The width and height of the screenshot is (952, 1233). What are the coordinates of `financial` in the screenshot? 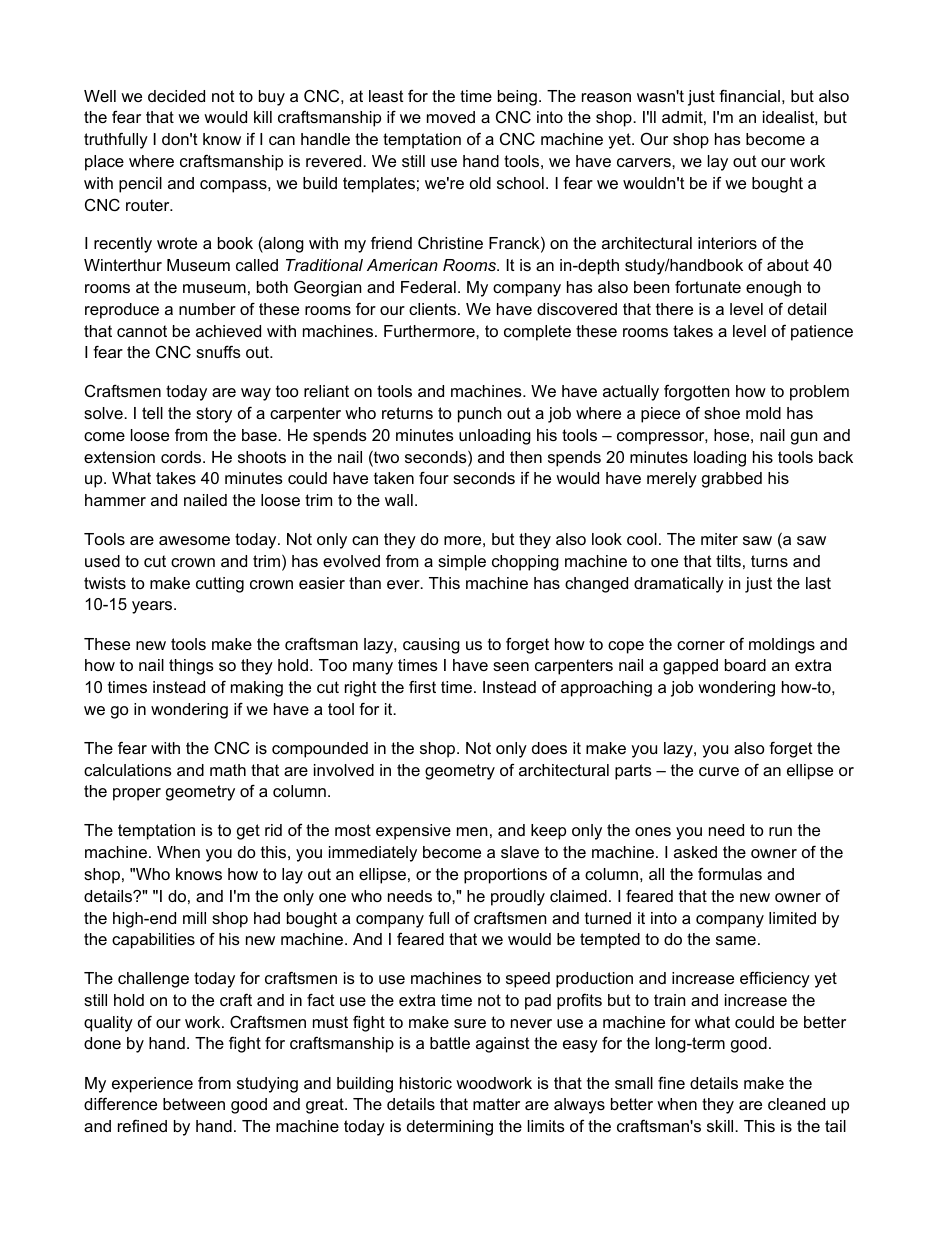 It's located at (749, 95).
